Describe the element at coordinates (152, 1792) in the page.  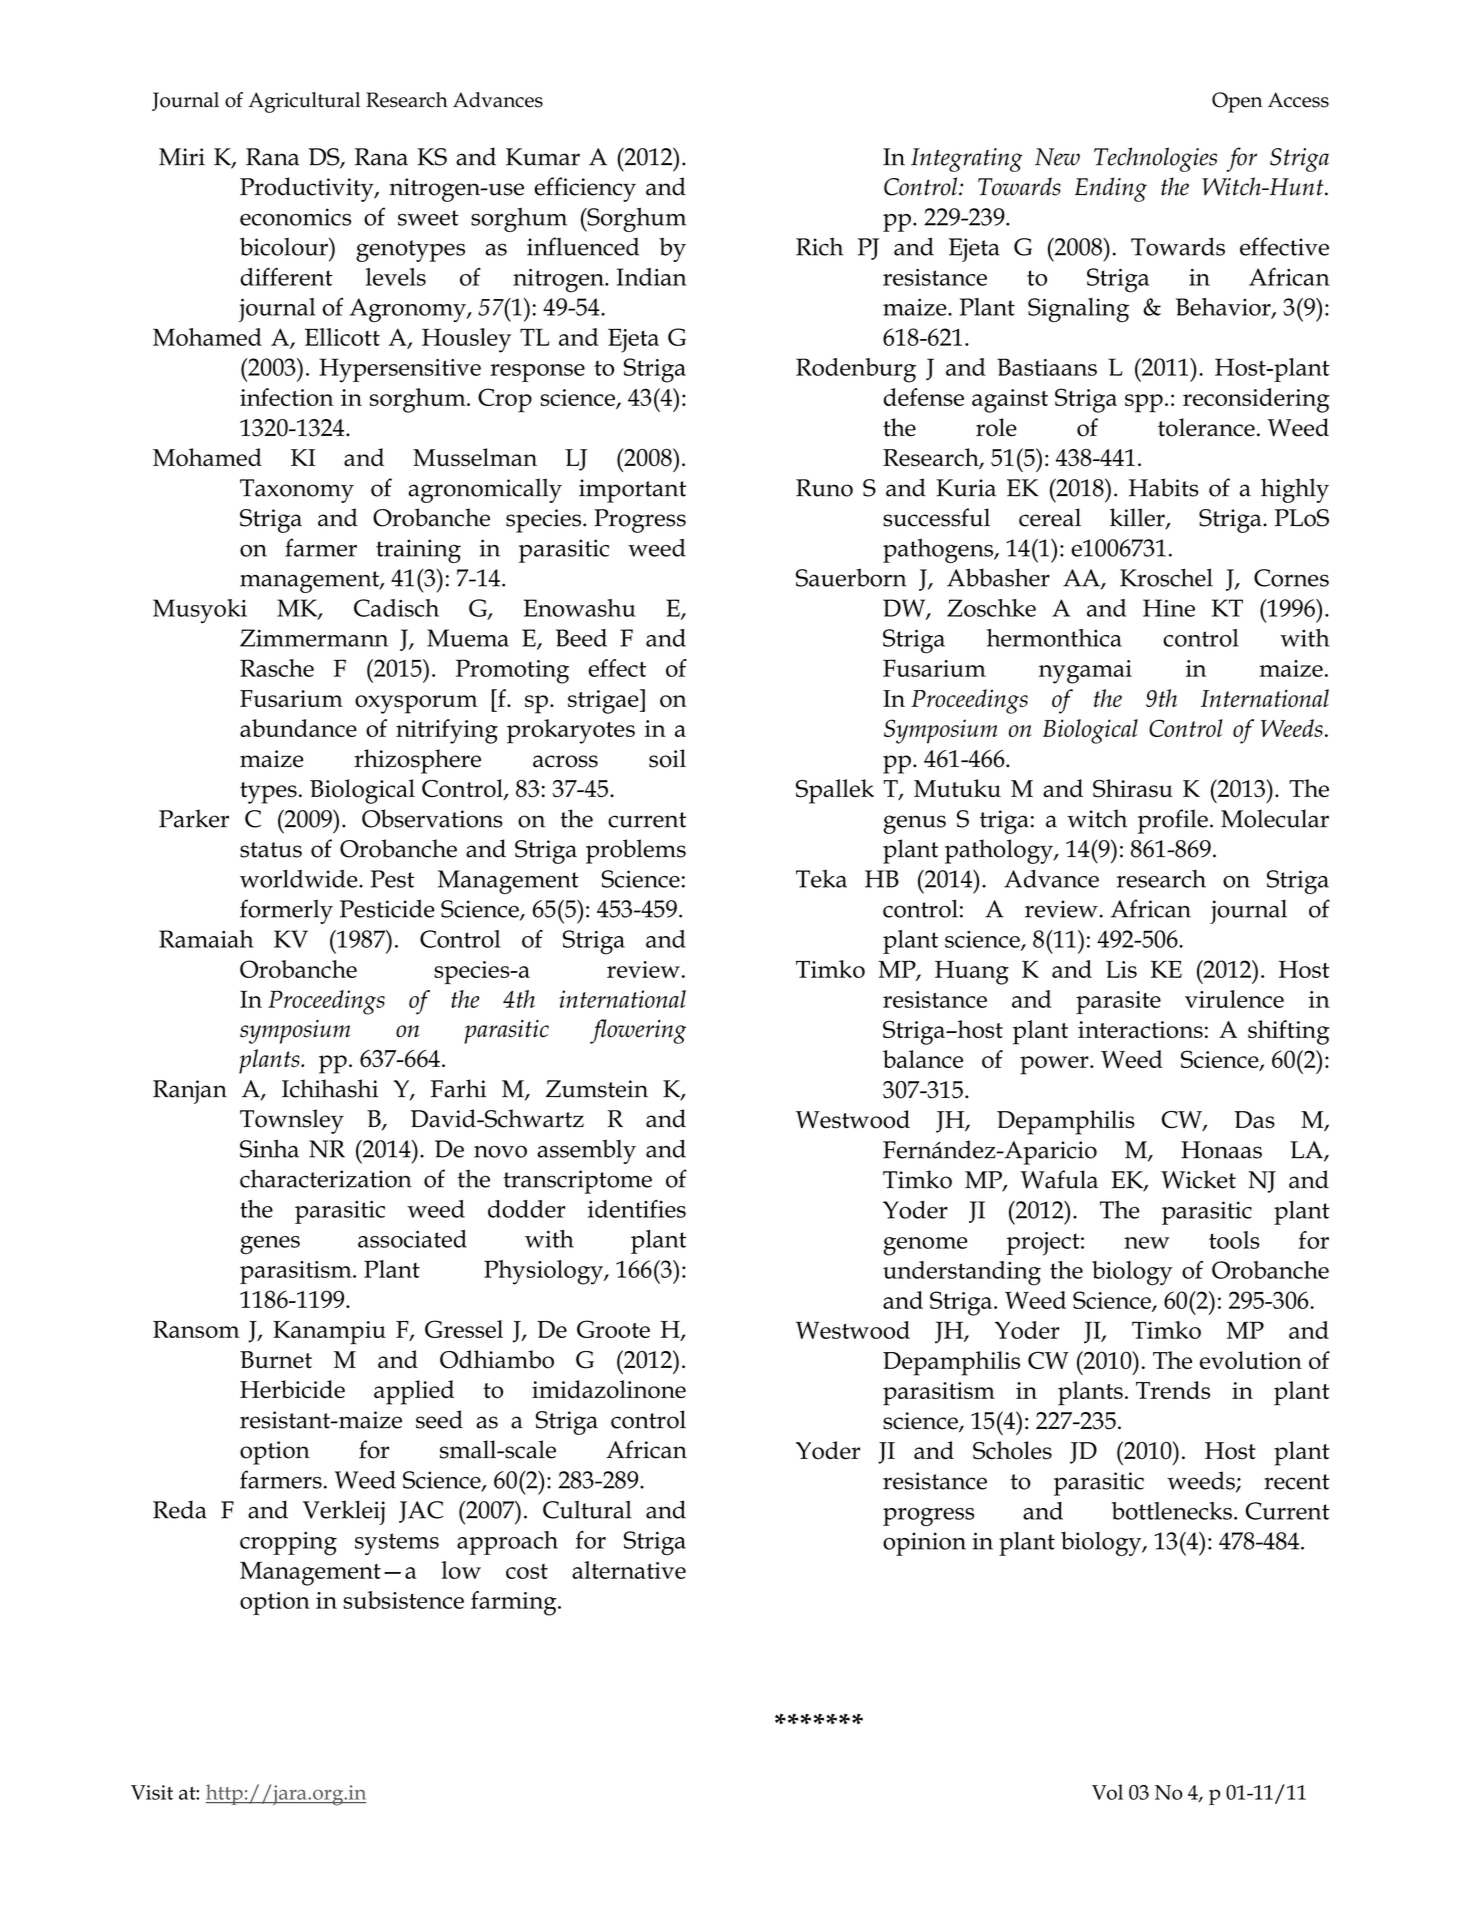
I see `Visit` at that location.
